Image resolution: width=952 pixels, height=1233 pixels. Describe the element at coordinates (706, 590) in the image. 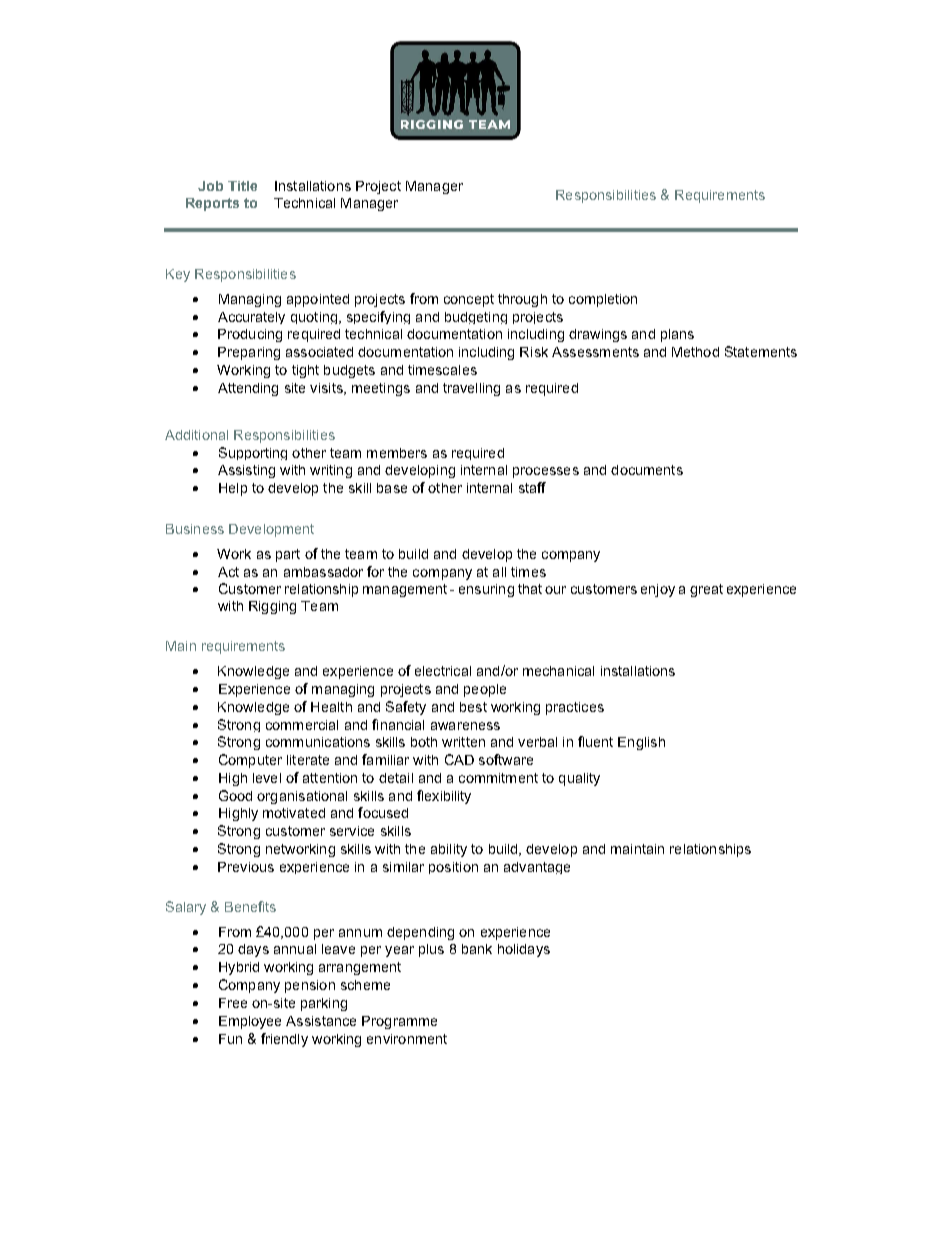

I see `great` at that location.
